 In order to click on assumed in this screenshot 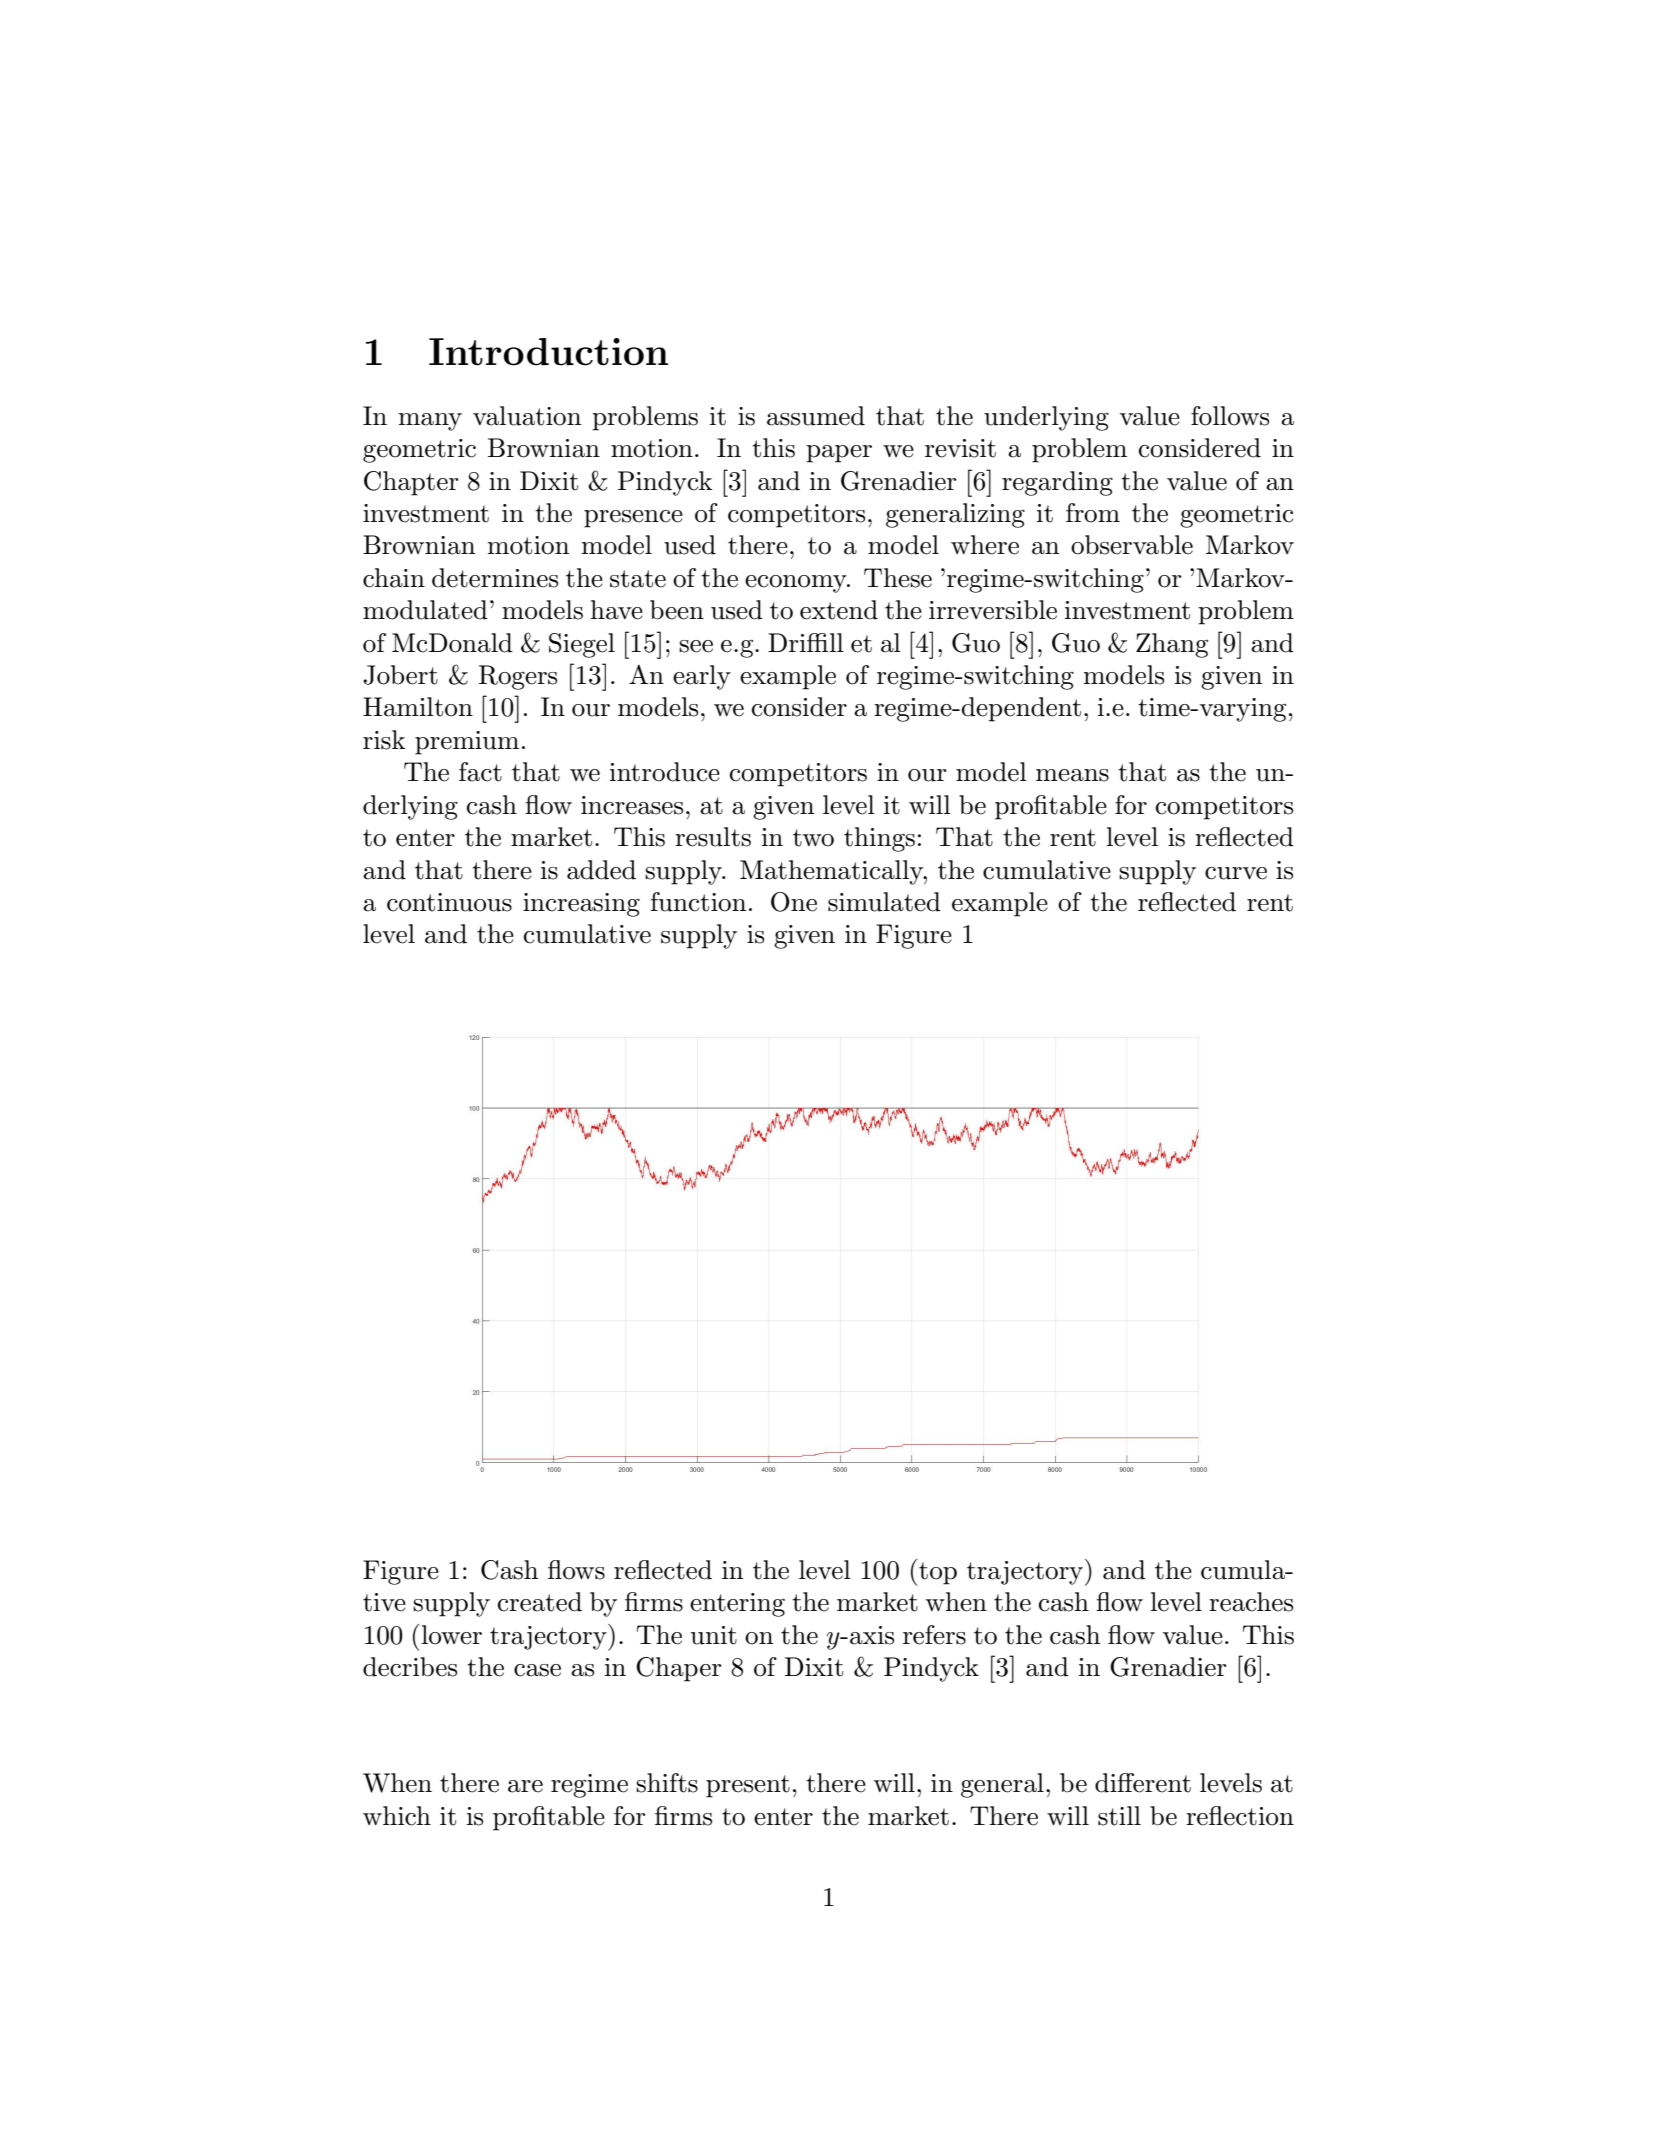, I will do `click(816, 416)`.
